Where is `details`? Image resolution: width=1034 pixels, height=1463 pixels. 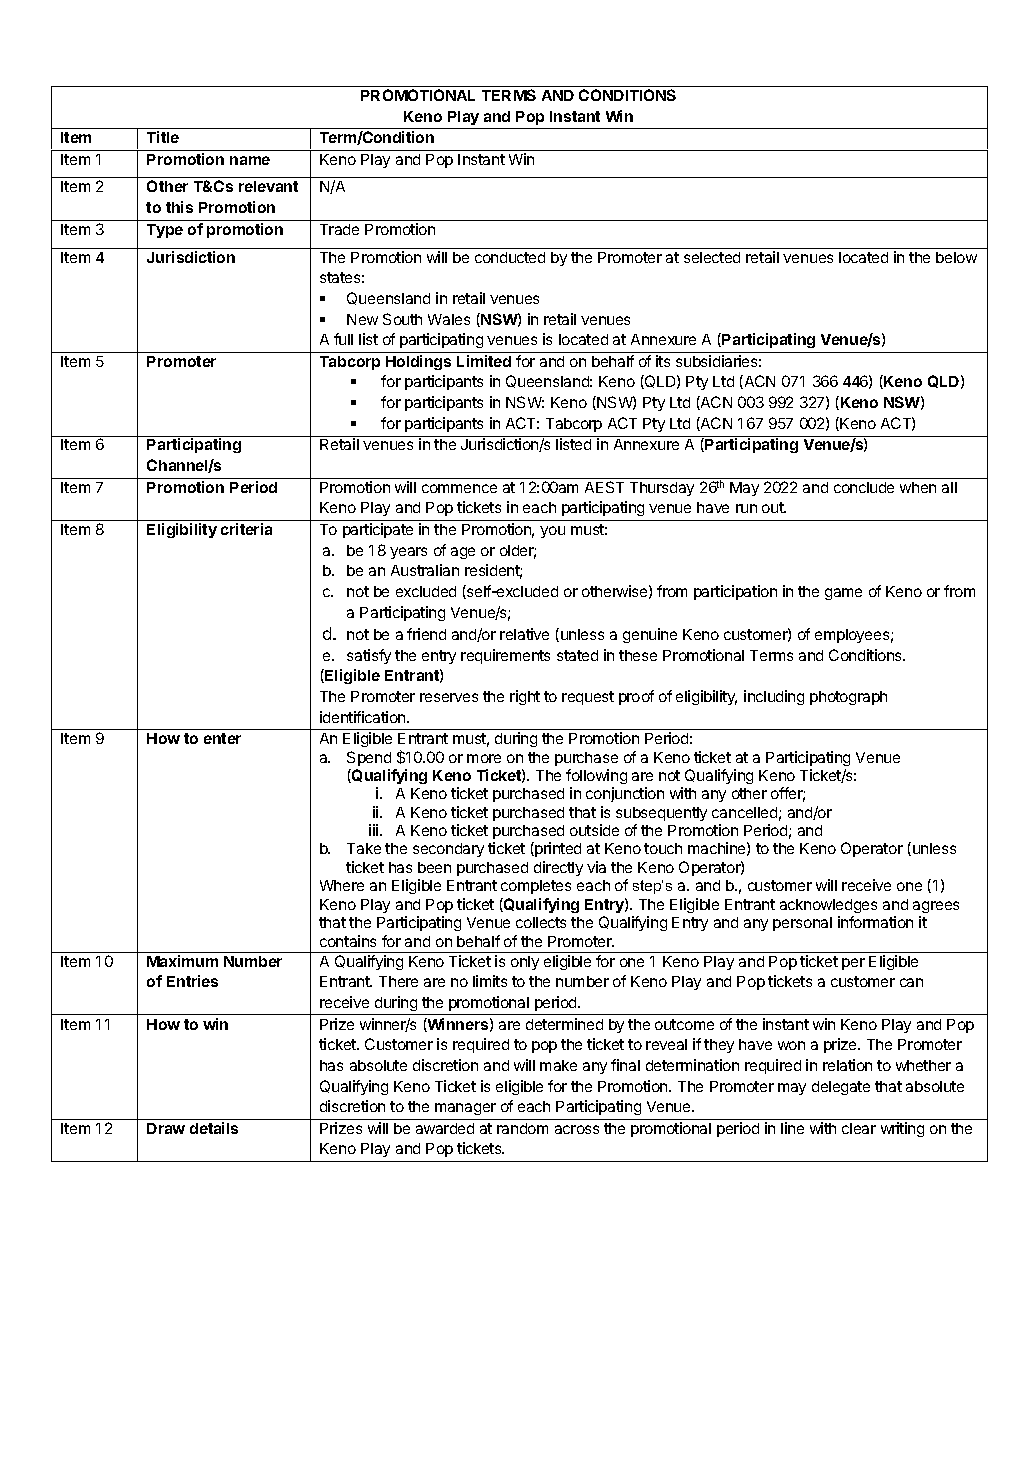
details is located at coordinates (214, 1128).
